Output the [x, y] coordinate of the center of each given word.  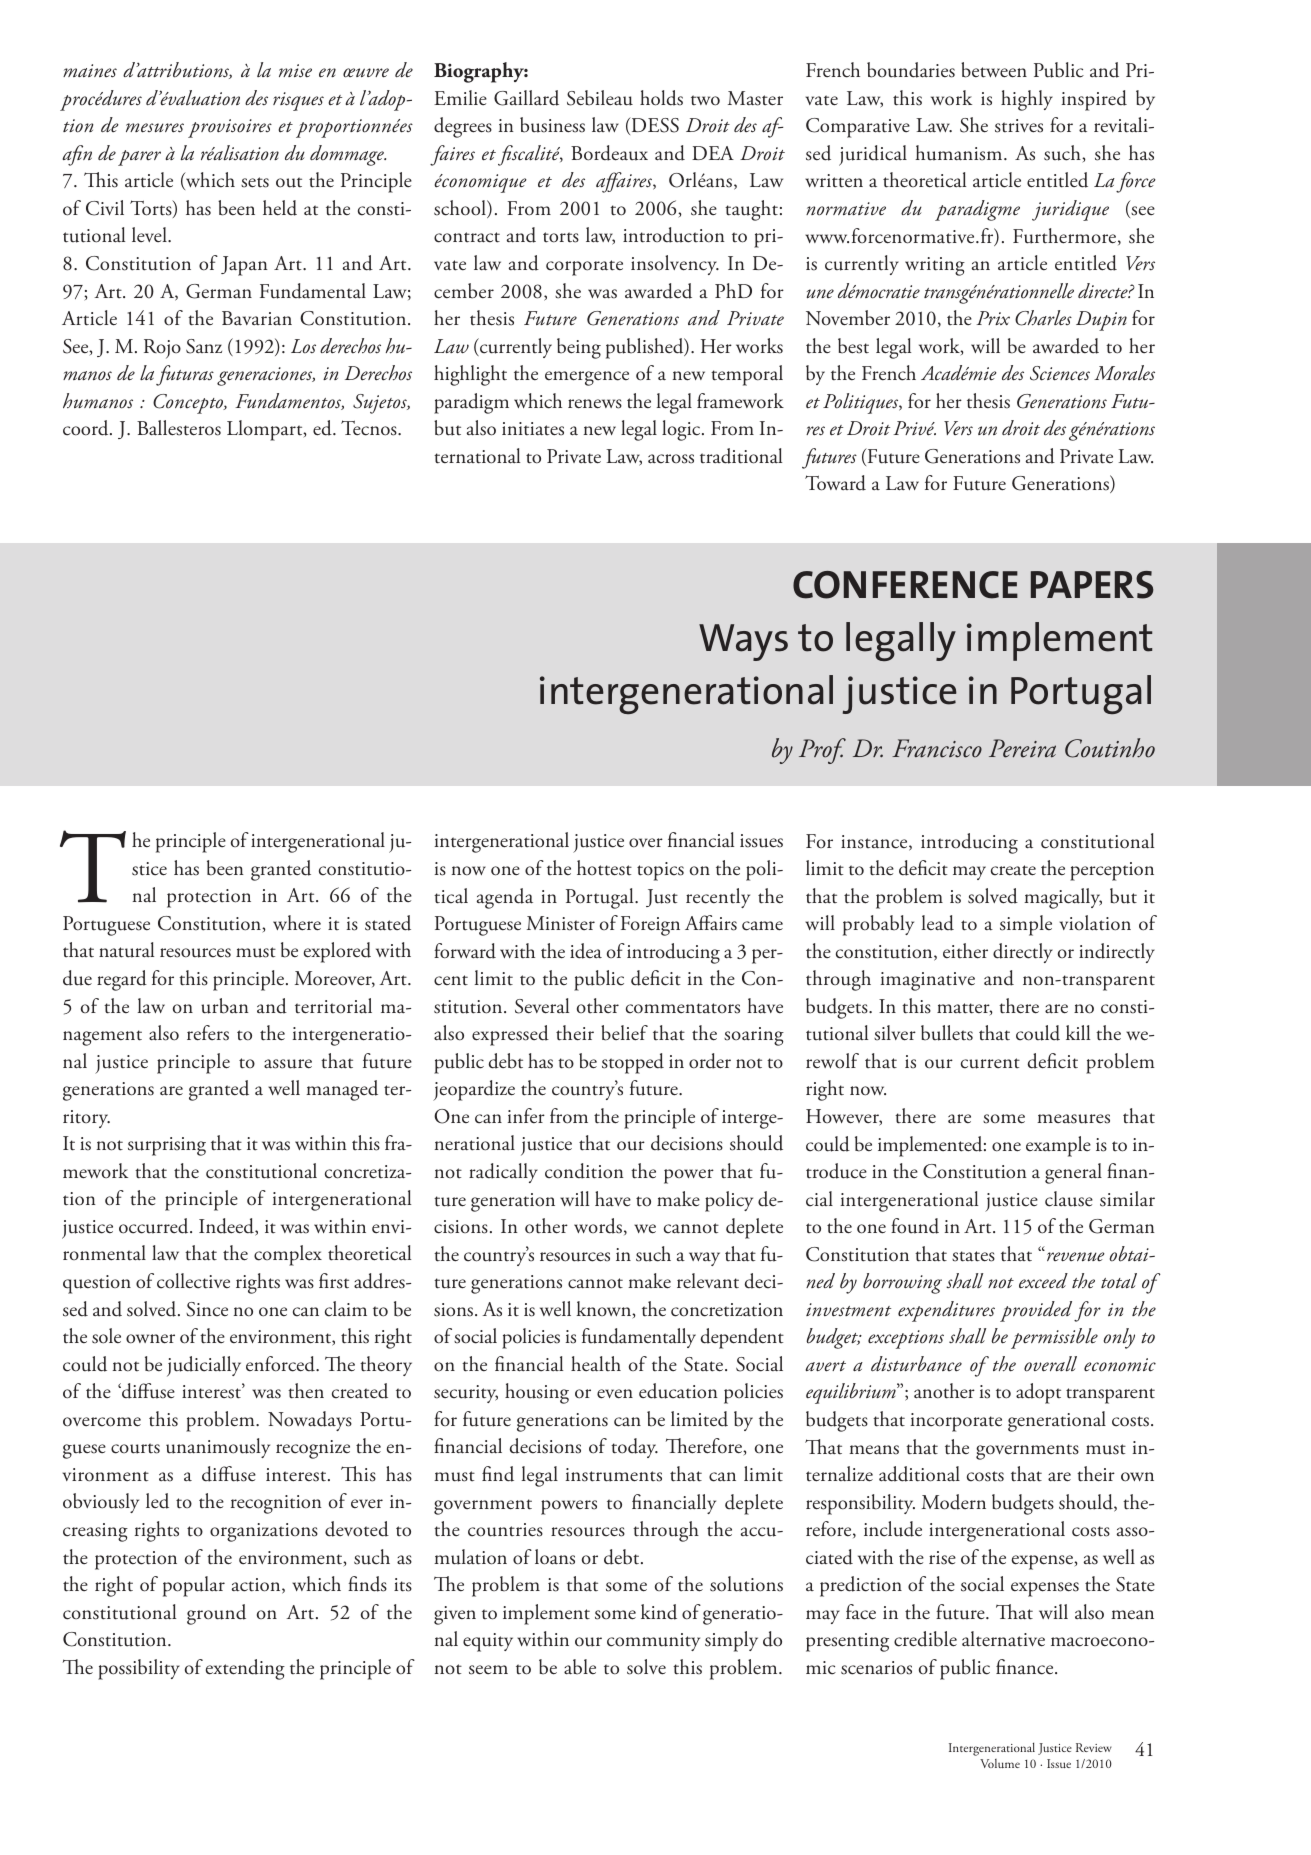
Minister [561, 923]
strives [1019, 126]
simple [1026, 925]
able [580, 1667]
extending [245, 1669]
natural [126, 950]
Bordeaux [609, 153]
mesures [155, 128]
